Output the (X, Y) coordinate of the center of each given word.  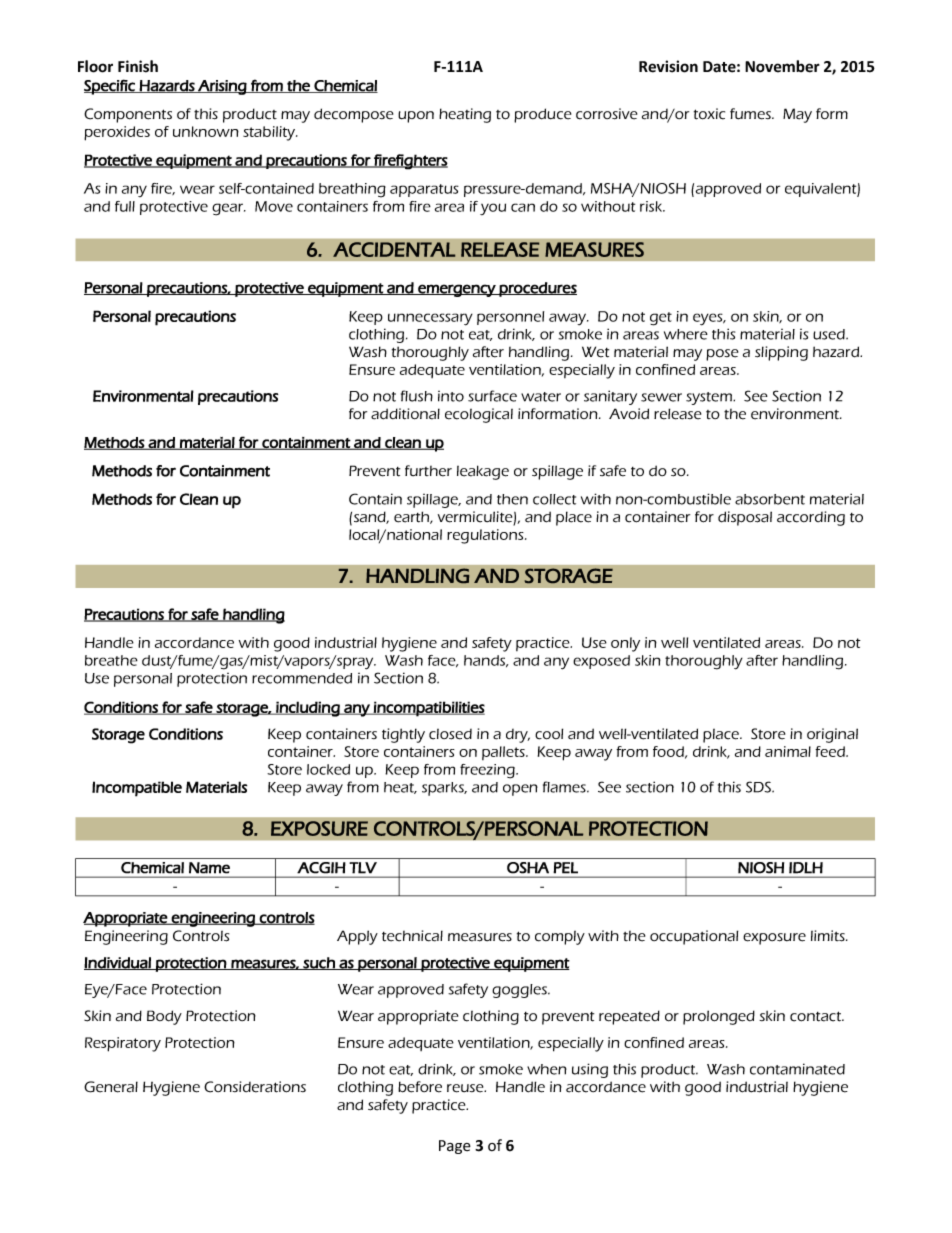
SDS (759, 787)
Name (209, 867)
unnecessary (430, 319)
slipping (781, 353)
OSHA (528, 867)
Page (455, 1147)
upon (416, 117)
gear (229, 209)
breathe (111, 660)
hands (486, 661)
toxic (709, 114)
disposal (745, 518)
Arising (222, 87)
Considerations (255, 1087)
